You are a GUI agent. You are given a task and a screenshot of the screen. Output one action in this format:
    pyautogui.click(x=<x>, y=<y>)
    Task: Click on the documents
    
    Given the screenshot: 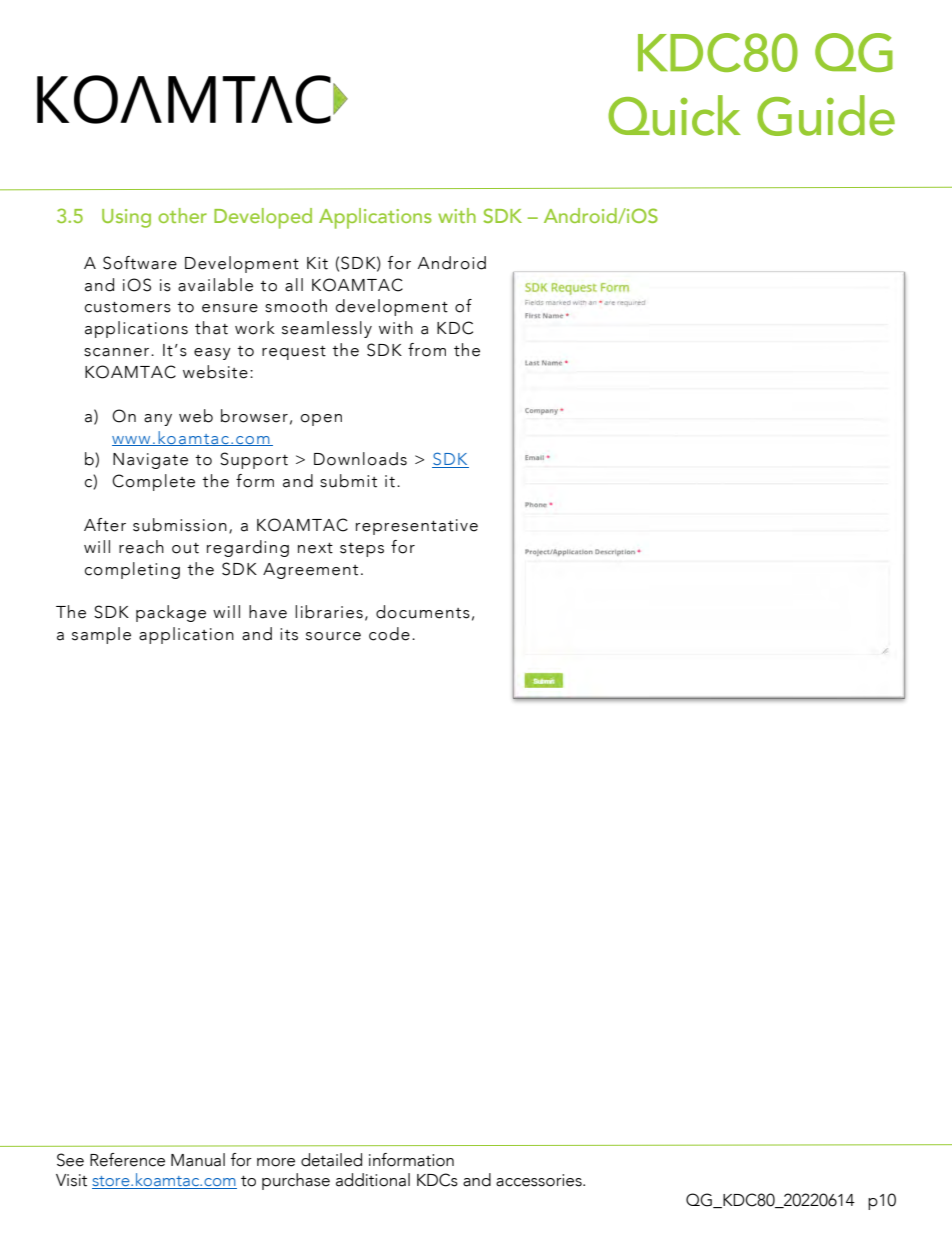 What is the action you would take?
    pyautogui.click(x=423, y=612)
